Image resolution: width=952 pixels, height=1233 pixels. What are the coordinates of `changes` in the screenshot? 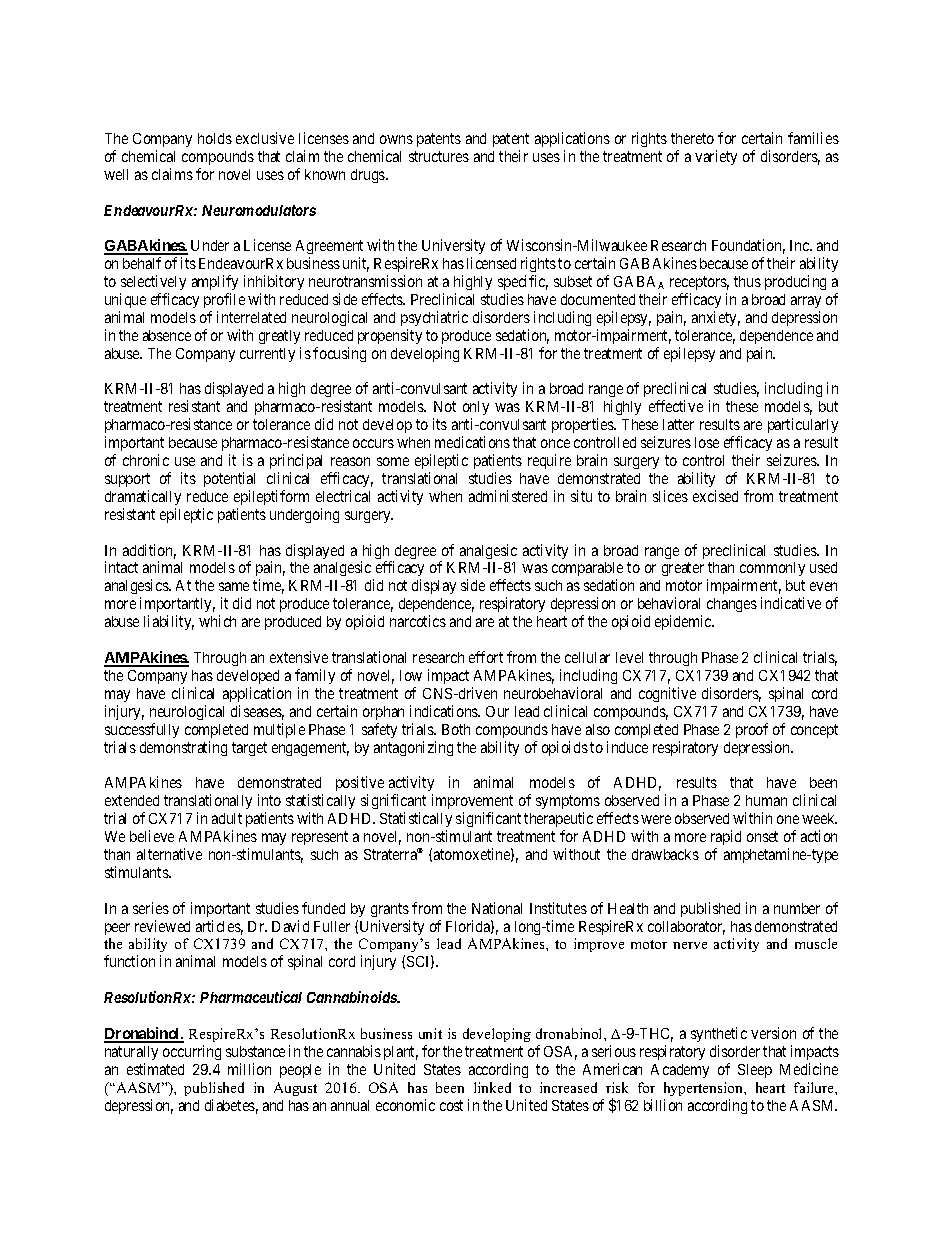 It's located at (732, 605).
